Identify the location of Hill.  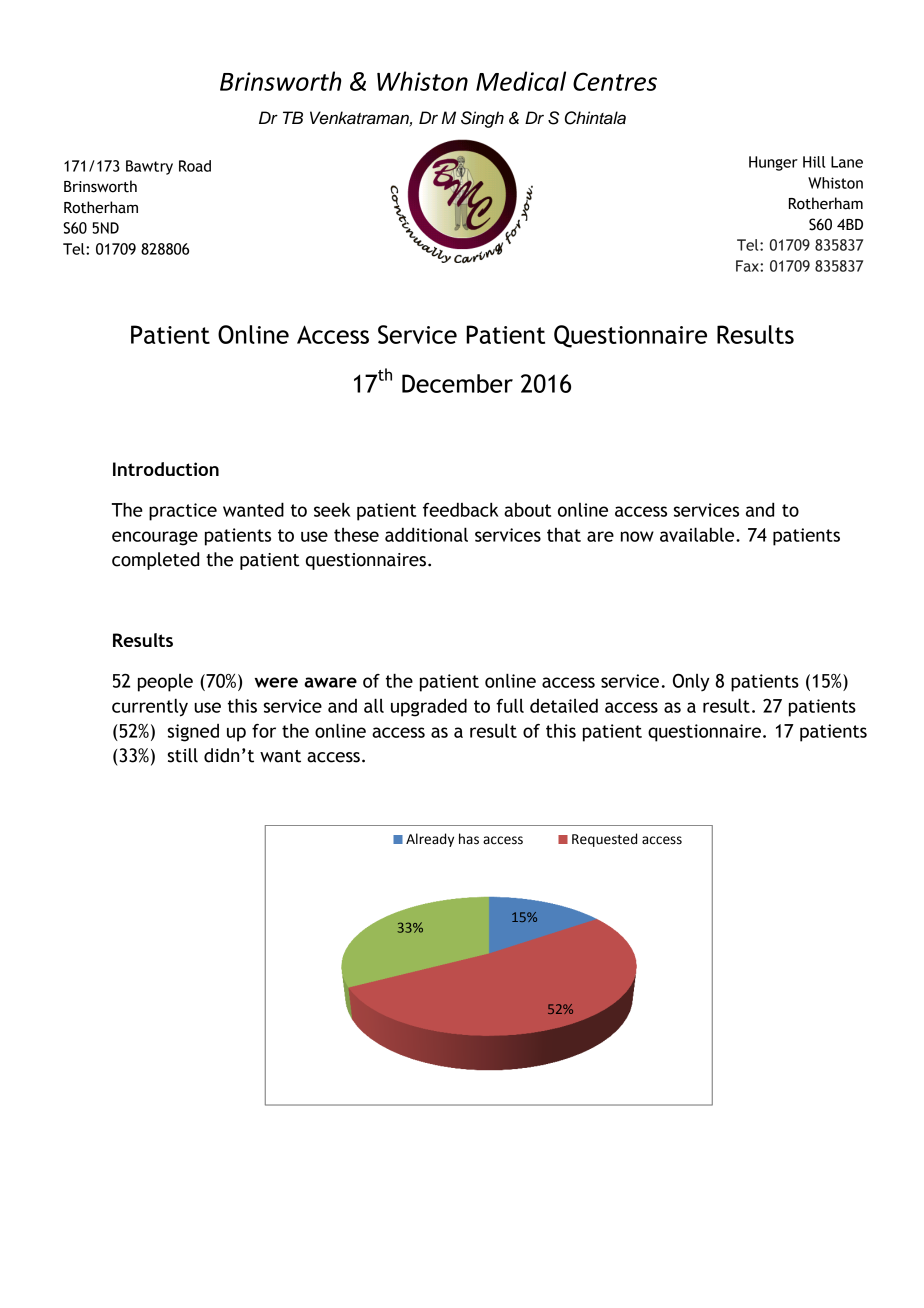
(814, 162).
